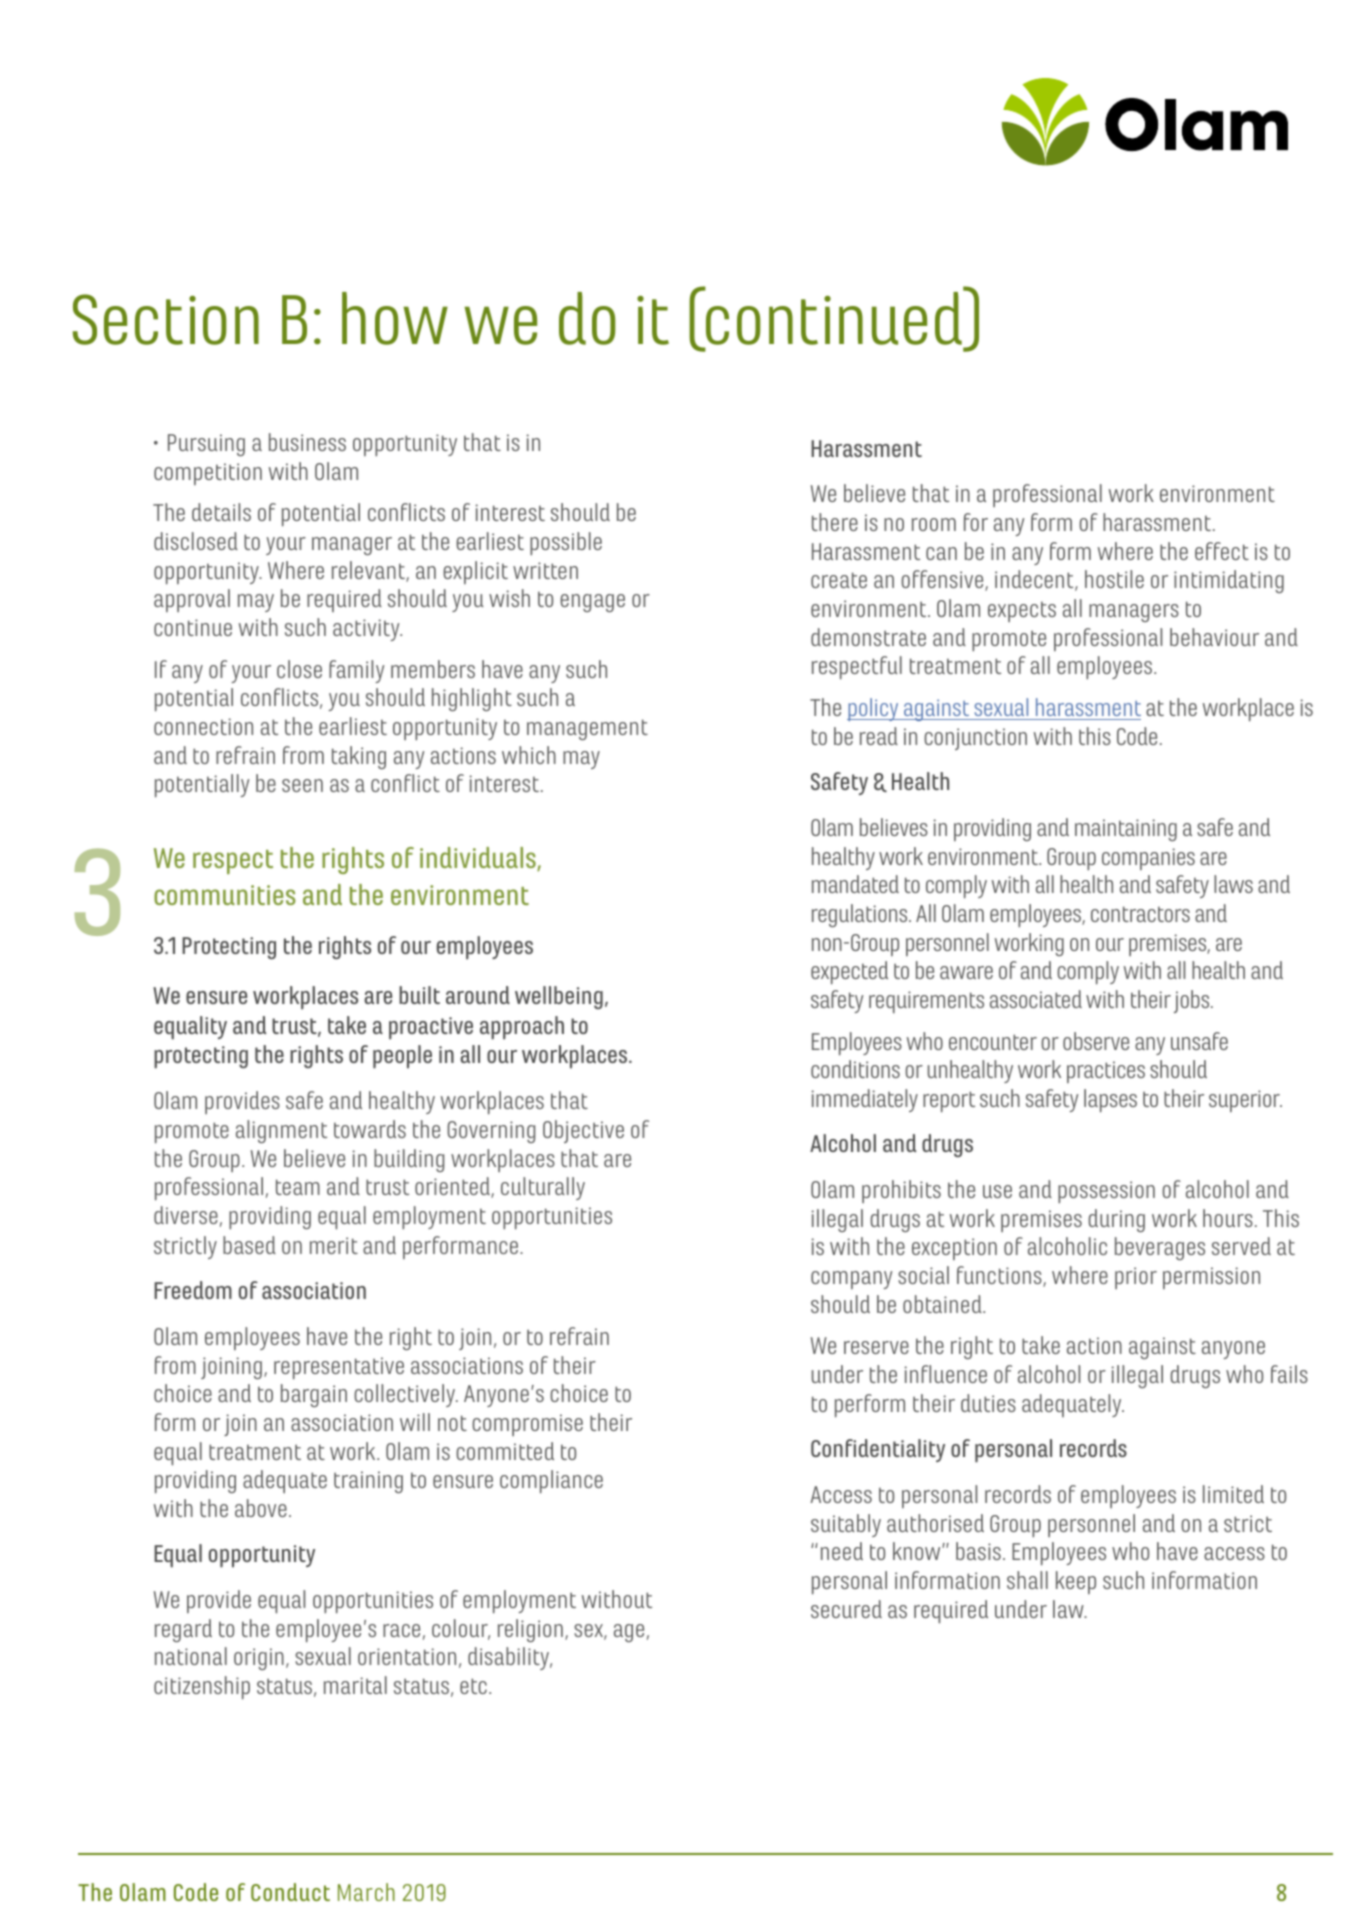  I want to click on business, so click(307, 442).
